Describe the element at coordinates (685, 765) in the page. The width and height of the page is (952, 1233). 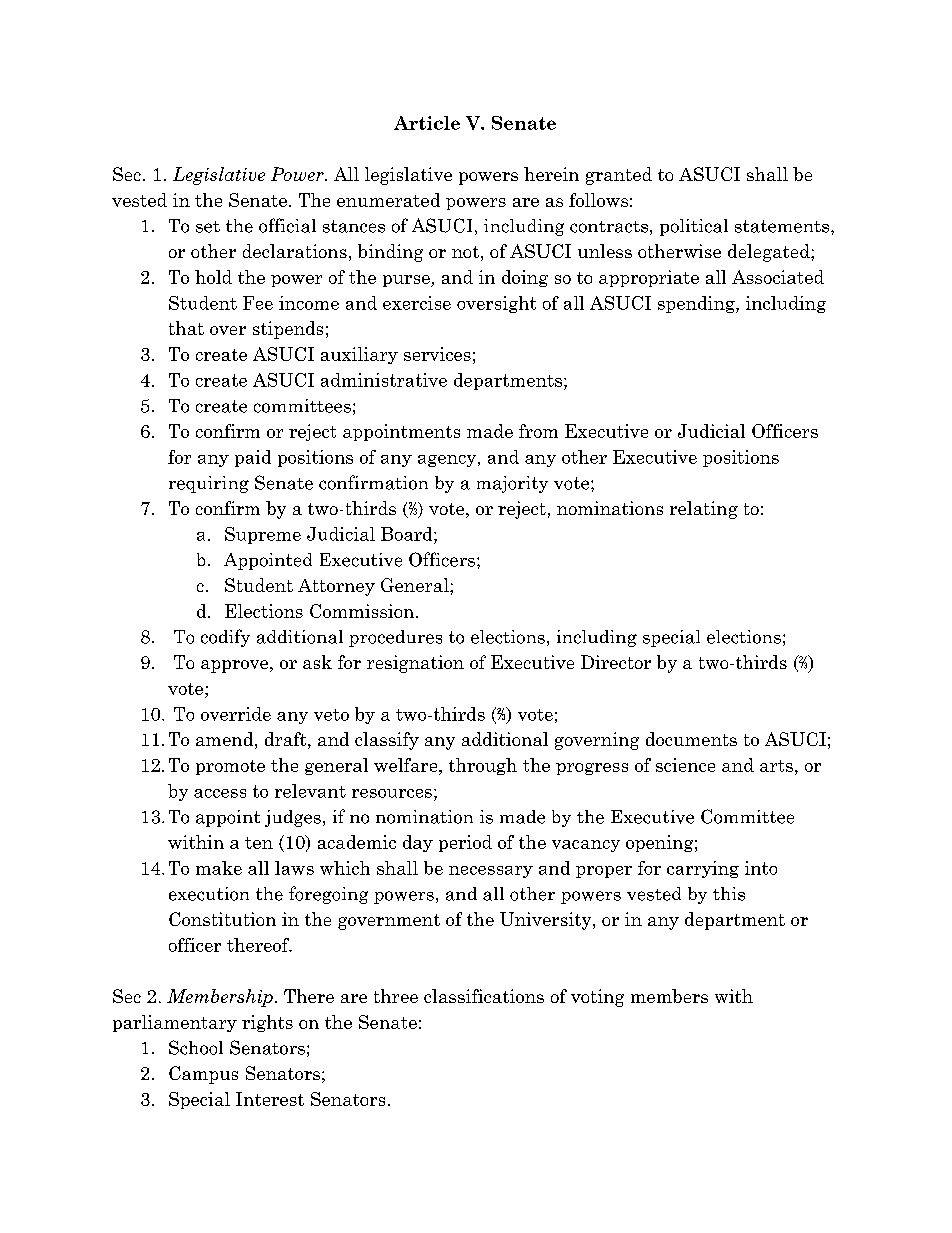
I see `science` at that location.
